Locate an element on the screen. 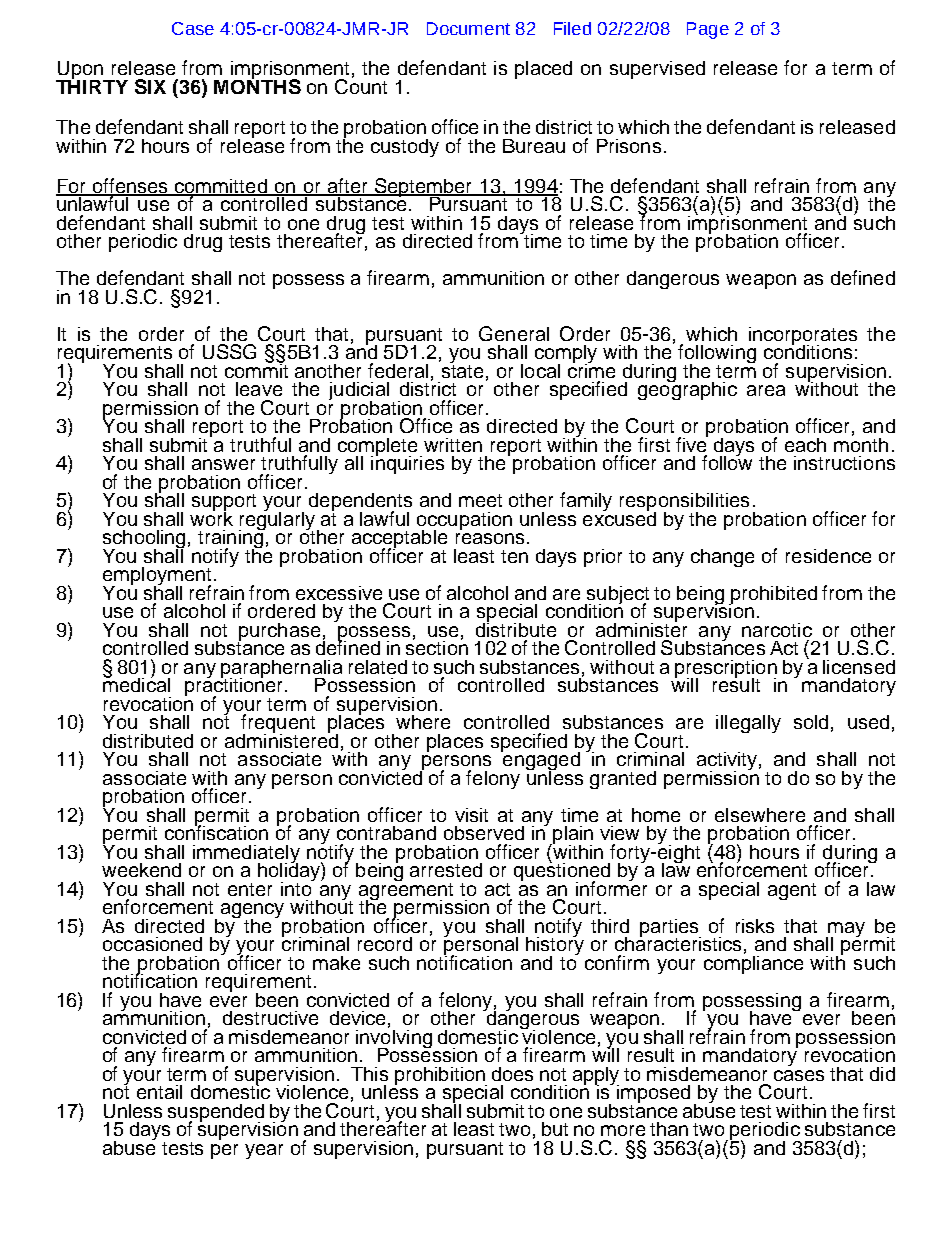 This screenshot has height=1233, width=952. sold is located at coordinates (811, 722).
